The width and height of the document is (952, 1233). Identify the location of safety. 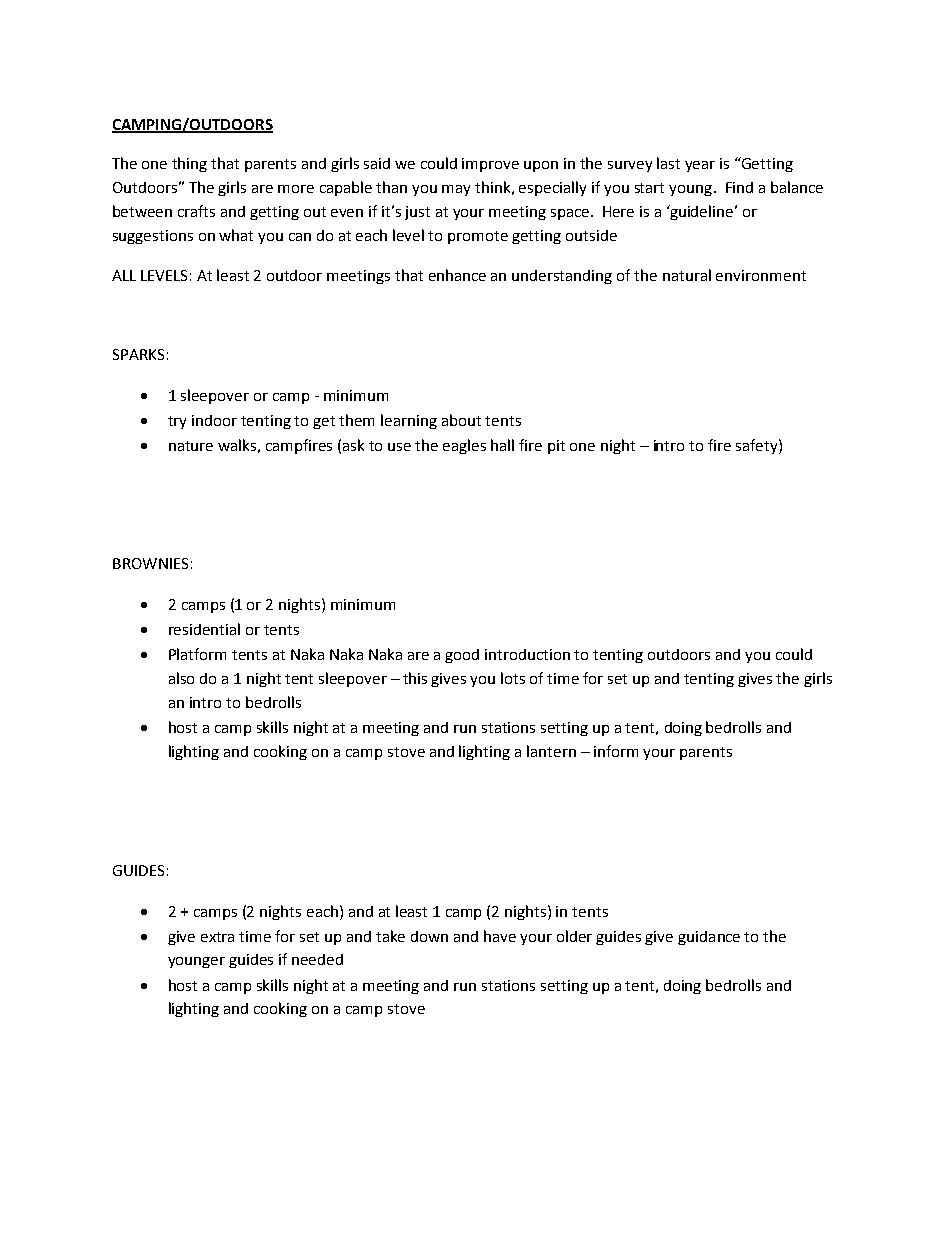
(758, 446).
